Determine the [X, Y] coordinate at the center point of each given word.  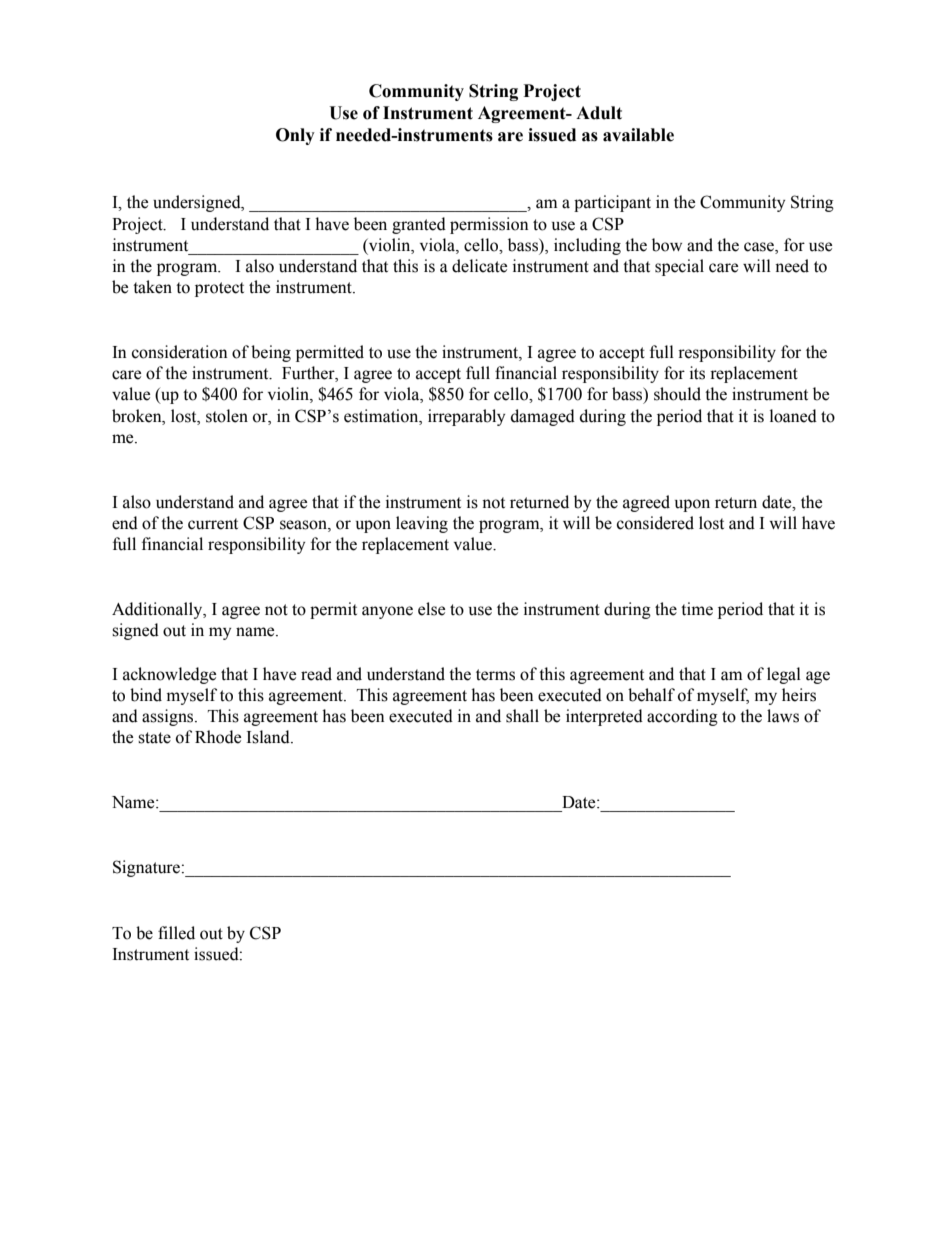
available [638, 135]
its [697, 373]
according [682, 717]
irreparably [466, 417]
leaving [422, 524]
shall [522, 716]
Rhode [218, 737]
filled [176, 933]
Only [295, 136]
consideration [179, 352]
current [213, 524]
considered [655, 523]
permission [489, 225]
